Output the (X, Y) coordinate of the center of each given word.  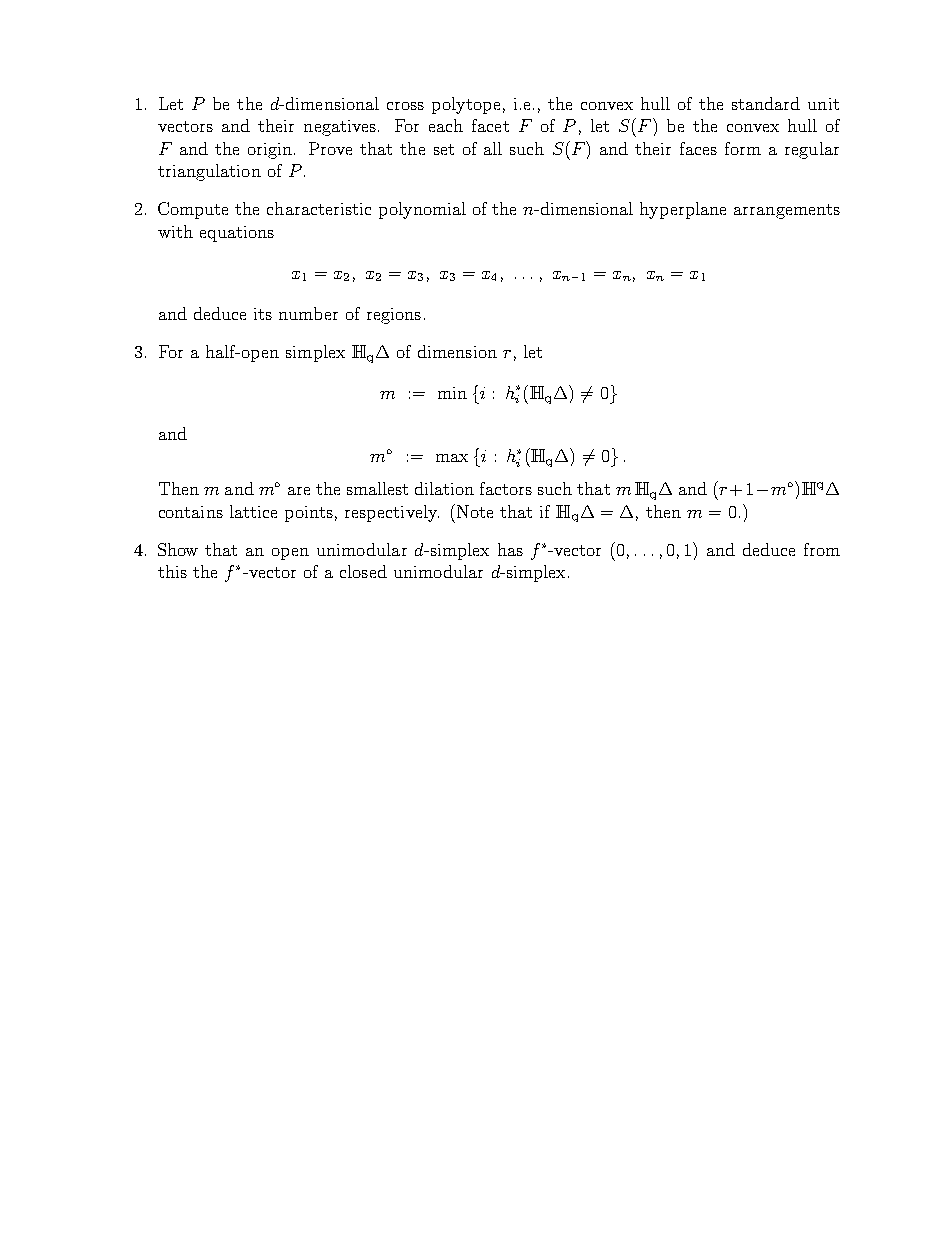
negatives (340, 128)
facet (490, 125)
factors (506, 488)
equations (237, 234)
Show (178, 549)
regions (394, 316)
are (299, 491)
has (510, 549)
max (452, 458)
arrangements (787, 211)
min (452, 393)
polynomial (422, 210)
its (263, 314)
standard (766, 103)
